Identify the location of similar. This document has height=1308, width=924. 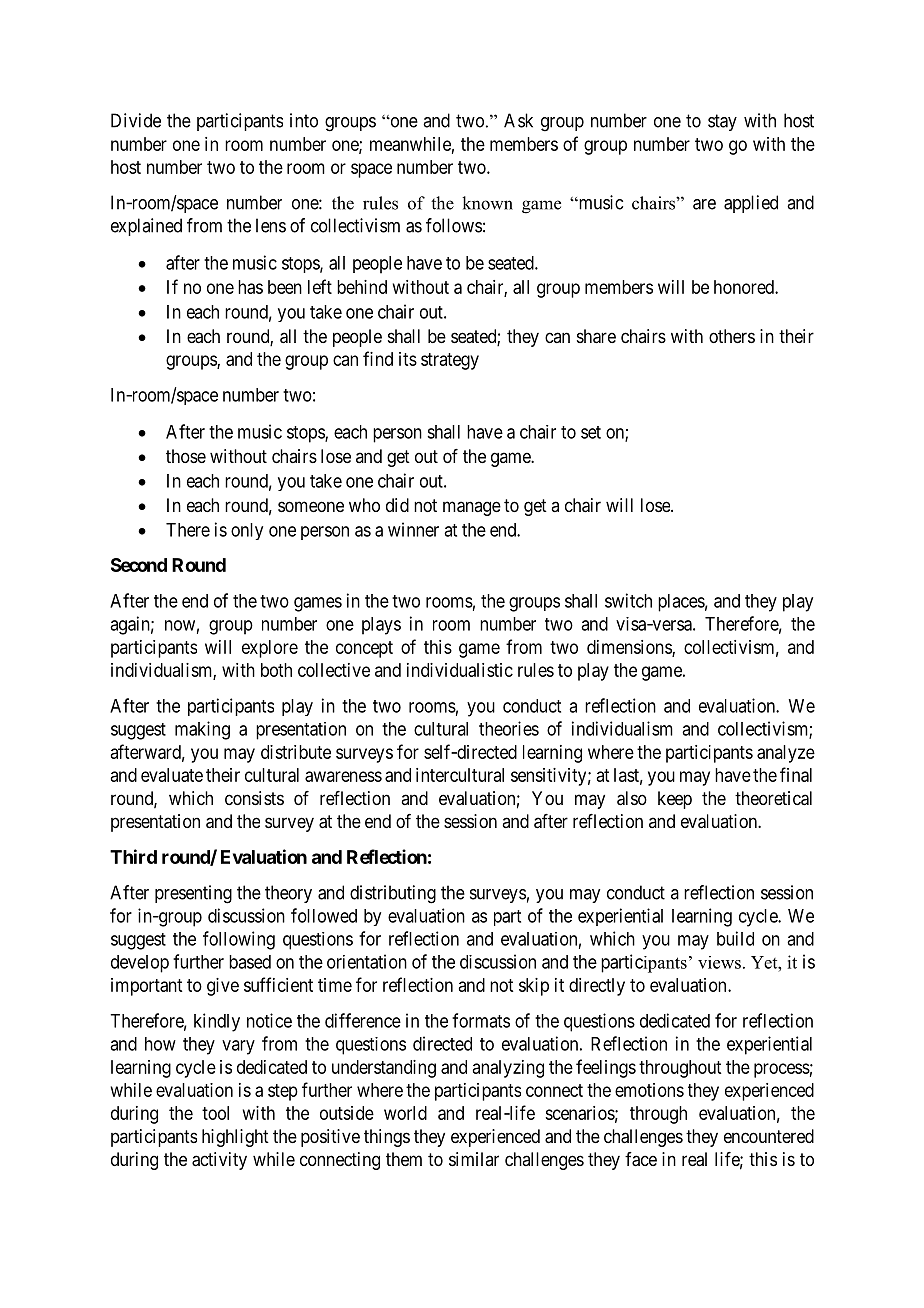
(474, 1159).
